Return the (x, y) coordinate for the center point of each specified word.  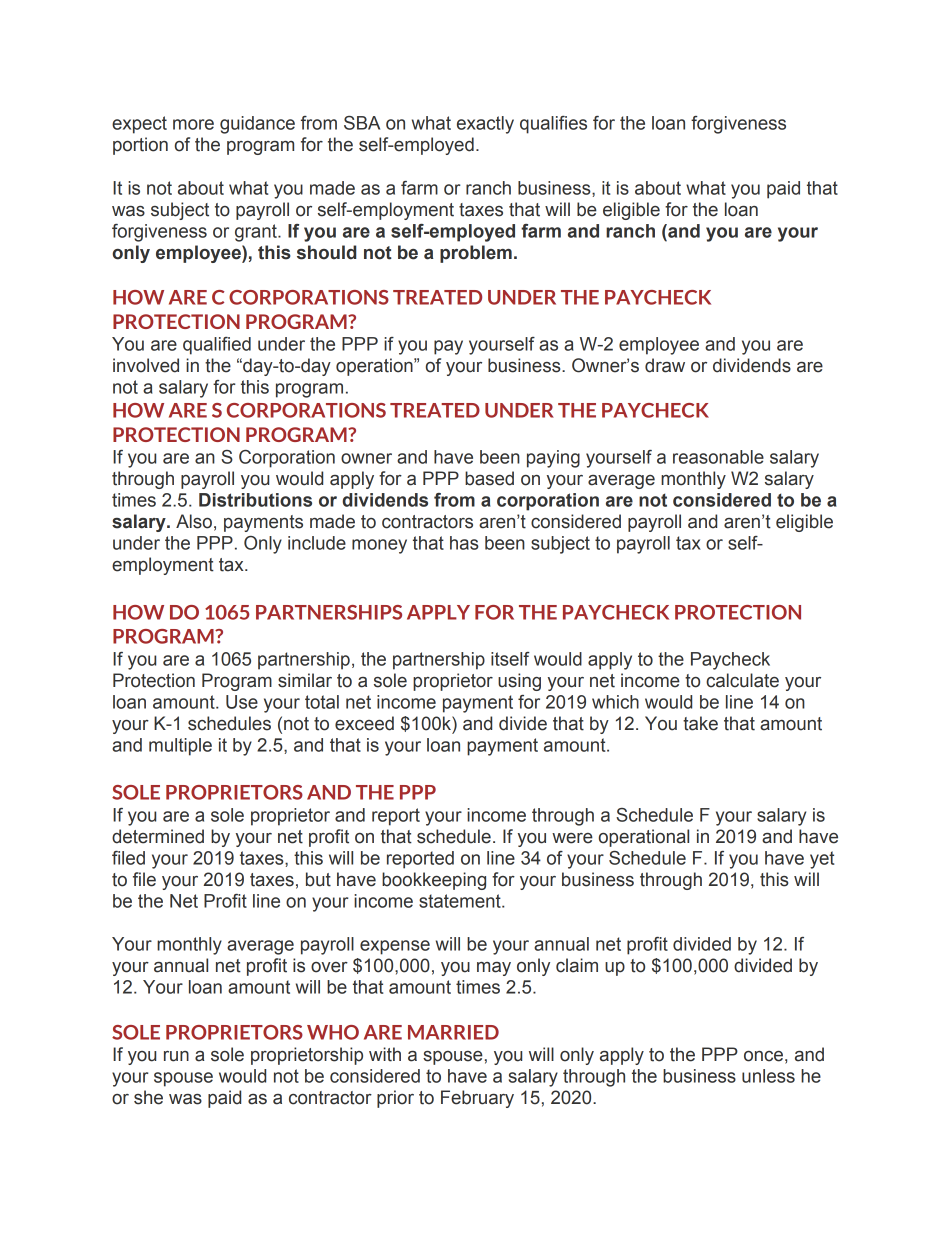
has (464, 543)
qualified (217, 346)
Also (194, 521)
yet (822, 860)
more (193, 124)
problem (476, 254)
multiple (180, 747)
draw (665, 365)
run (176, 1056)
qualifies (553, 125)
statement (461, 901)
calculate (742, 680)
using (519, 682)
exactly (485, 125)
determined (158, 836)
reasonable (718, 457)
